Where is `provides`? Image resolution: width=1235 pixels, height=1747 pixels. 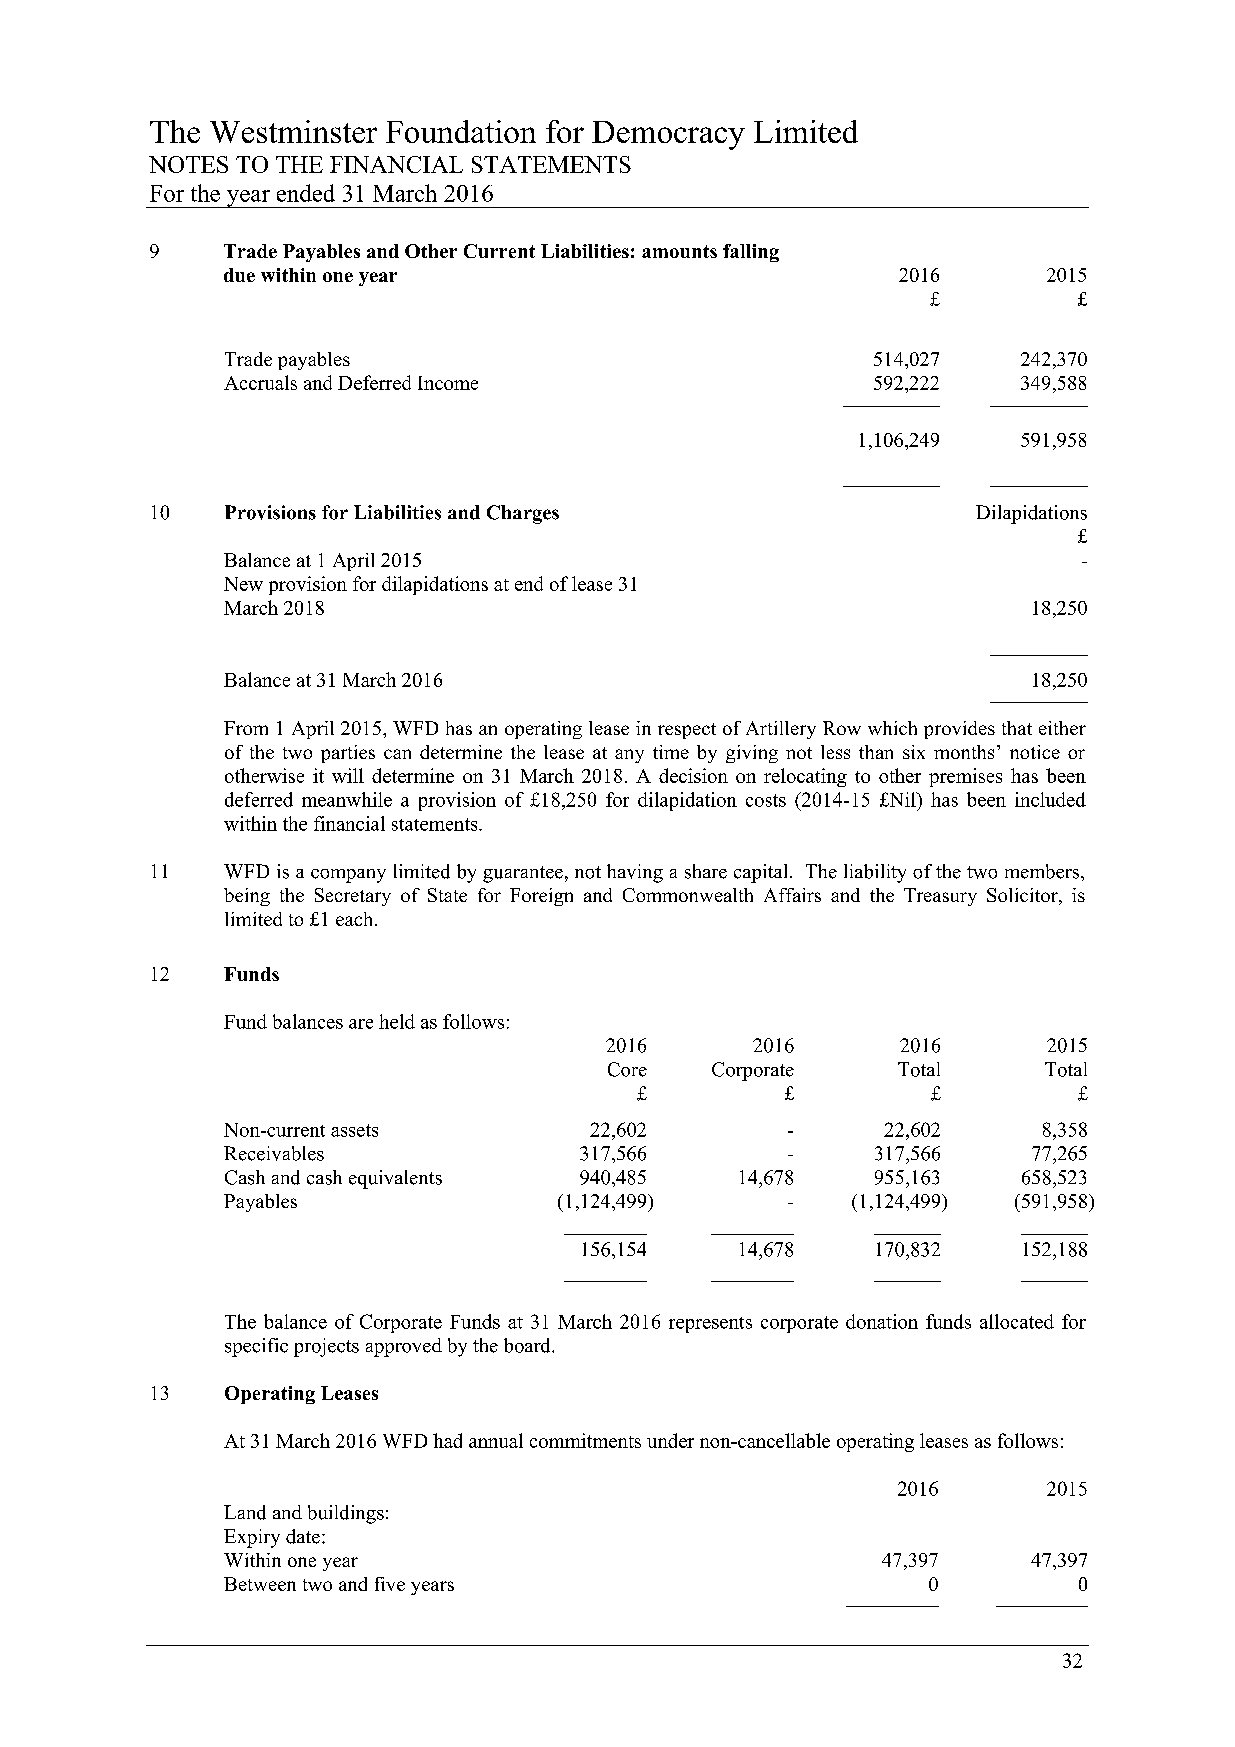
provides is located at coordinates (959, 730).
